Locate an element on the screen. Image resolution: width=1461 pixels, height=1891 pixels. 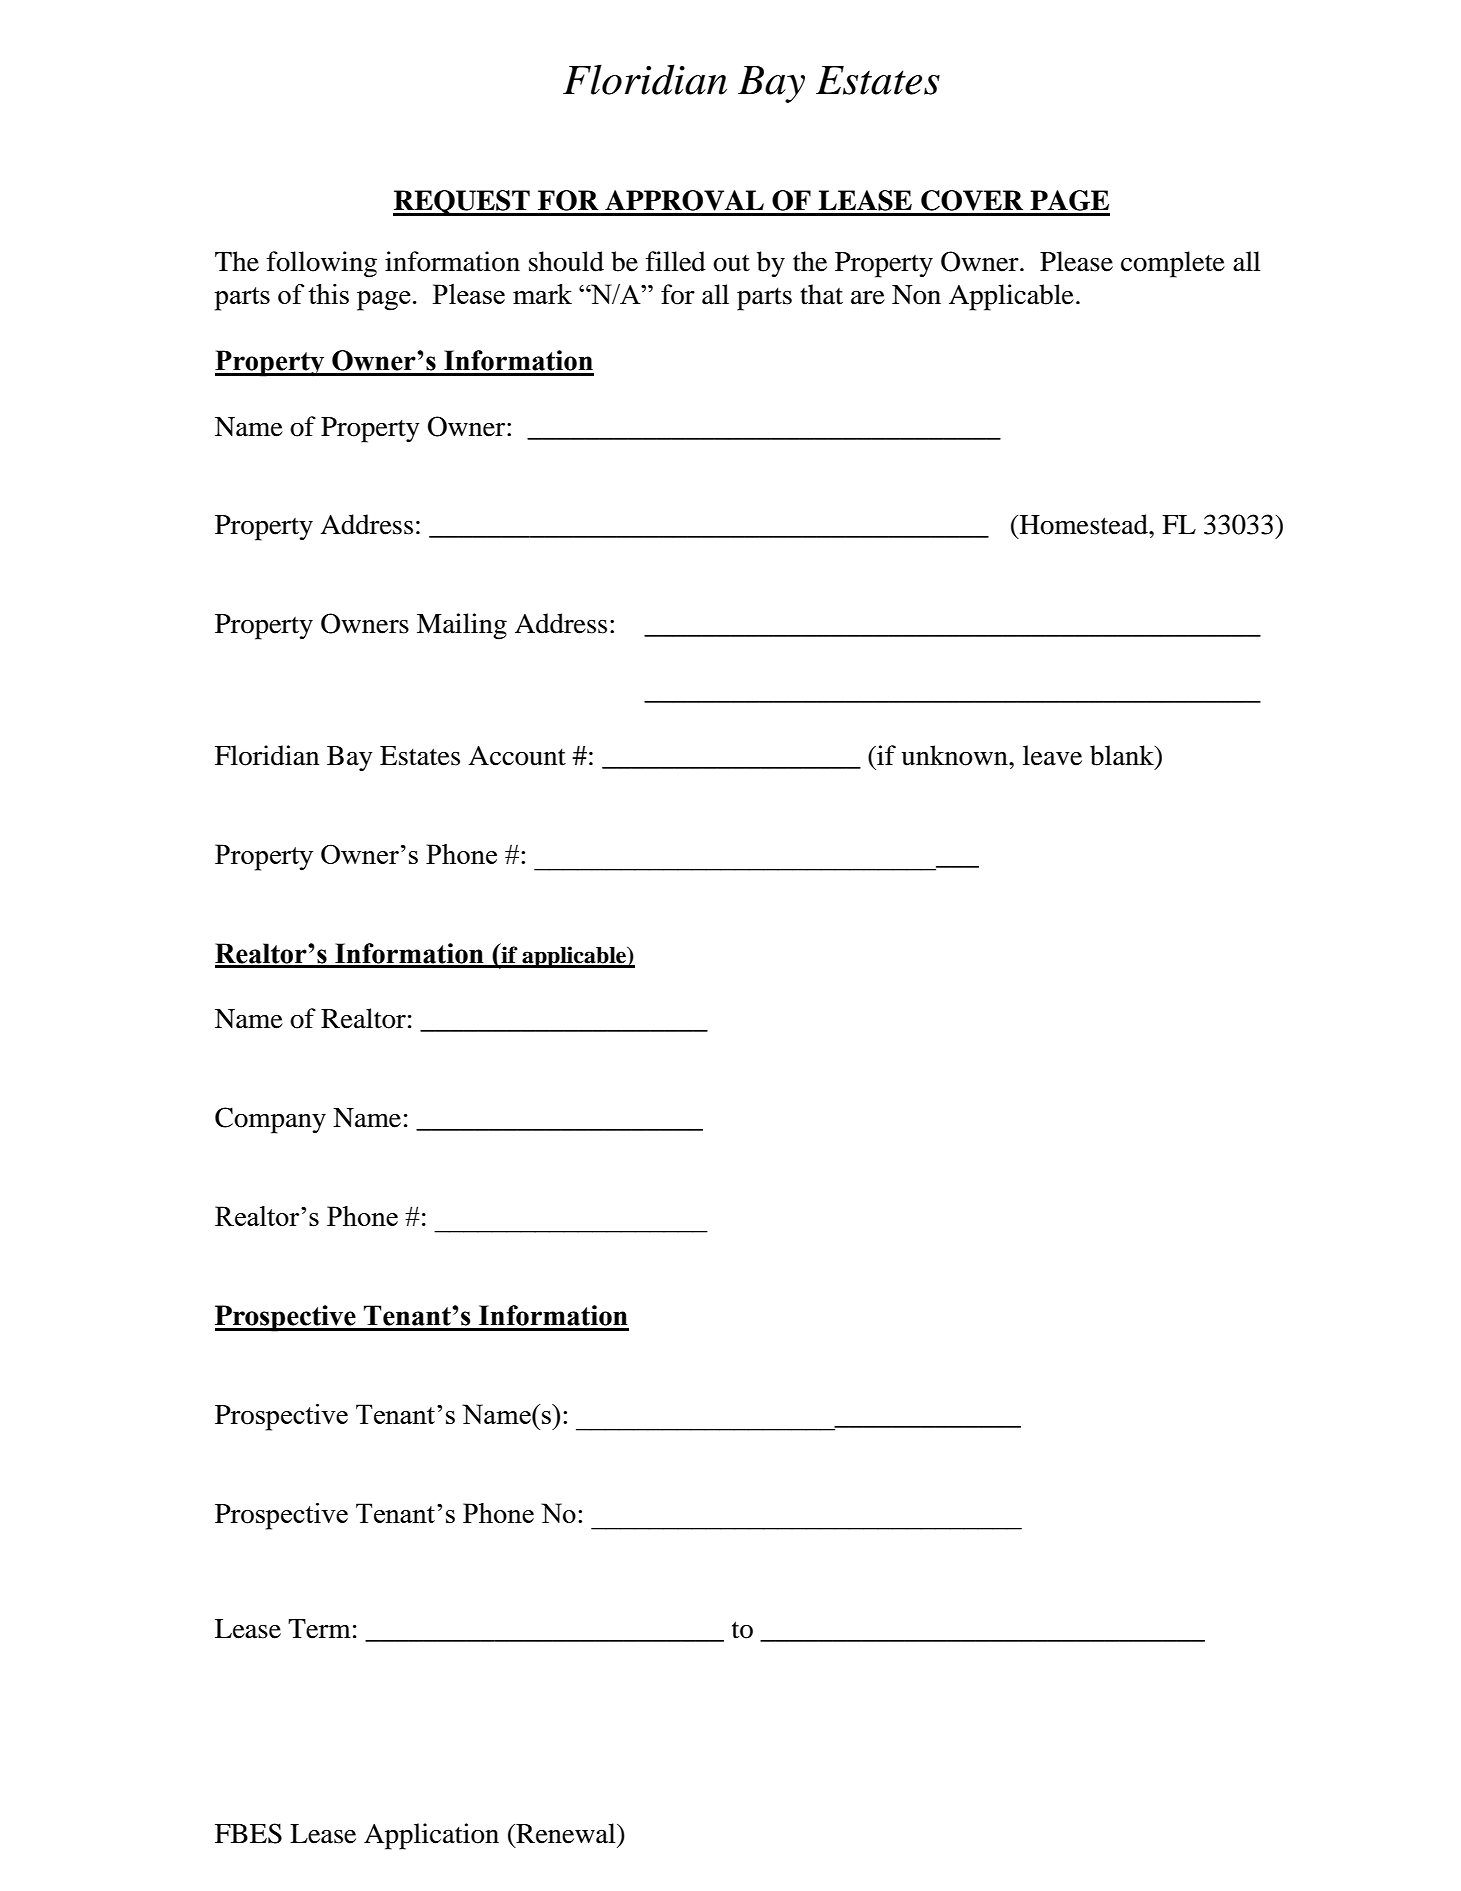
Term is located at coordinates (319, 1629).
